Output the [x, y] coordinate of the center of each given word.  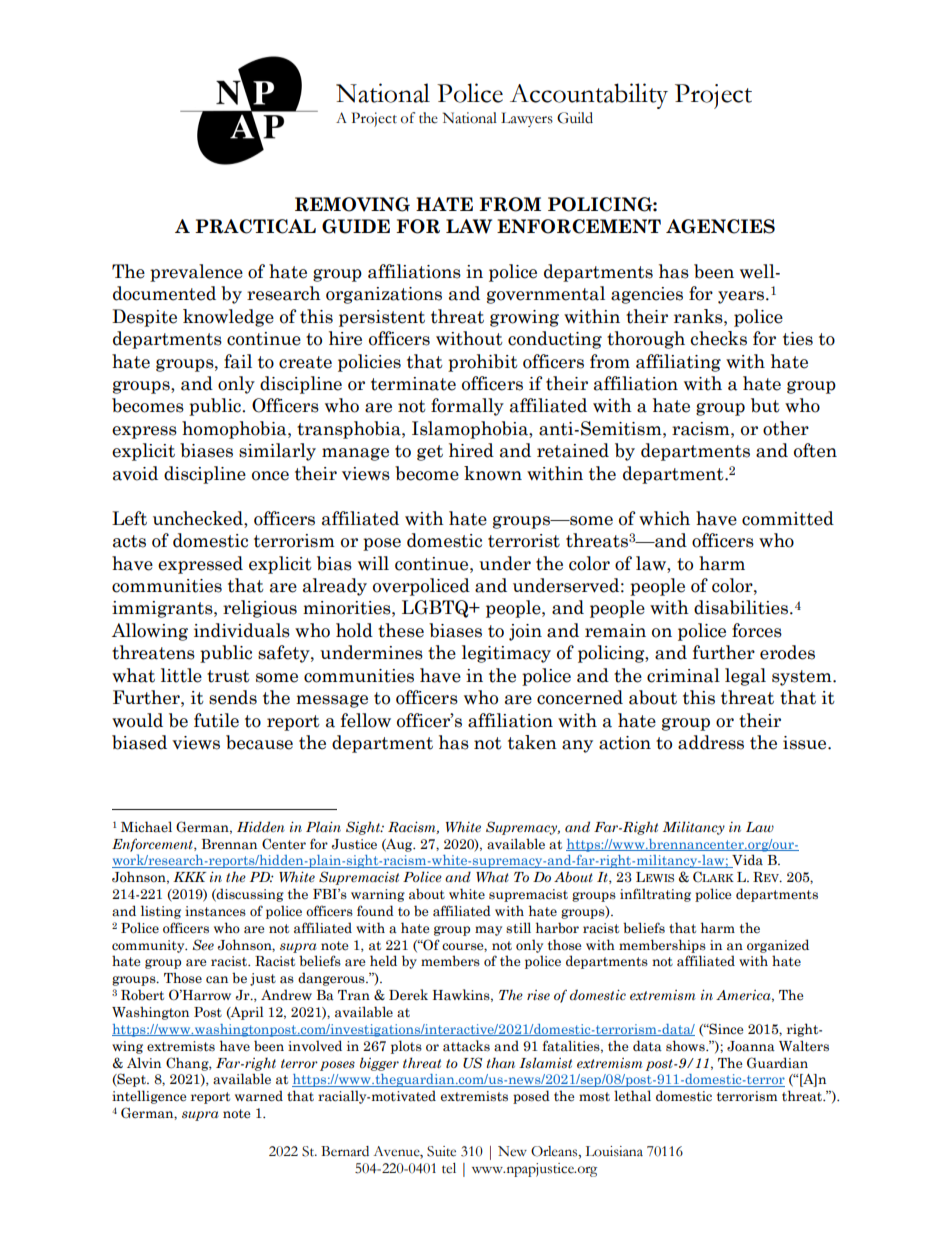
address [711, 742]
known [493, 473]
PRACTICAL [255, 226]
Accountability [589, 96]
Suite [441, 1151]
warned [259, 1096]
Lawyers [527, 119]
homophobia [235, 430]
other [786, 428]
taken [532, 742]
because [259, 742]
